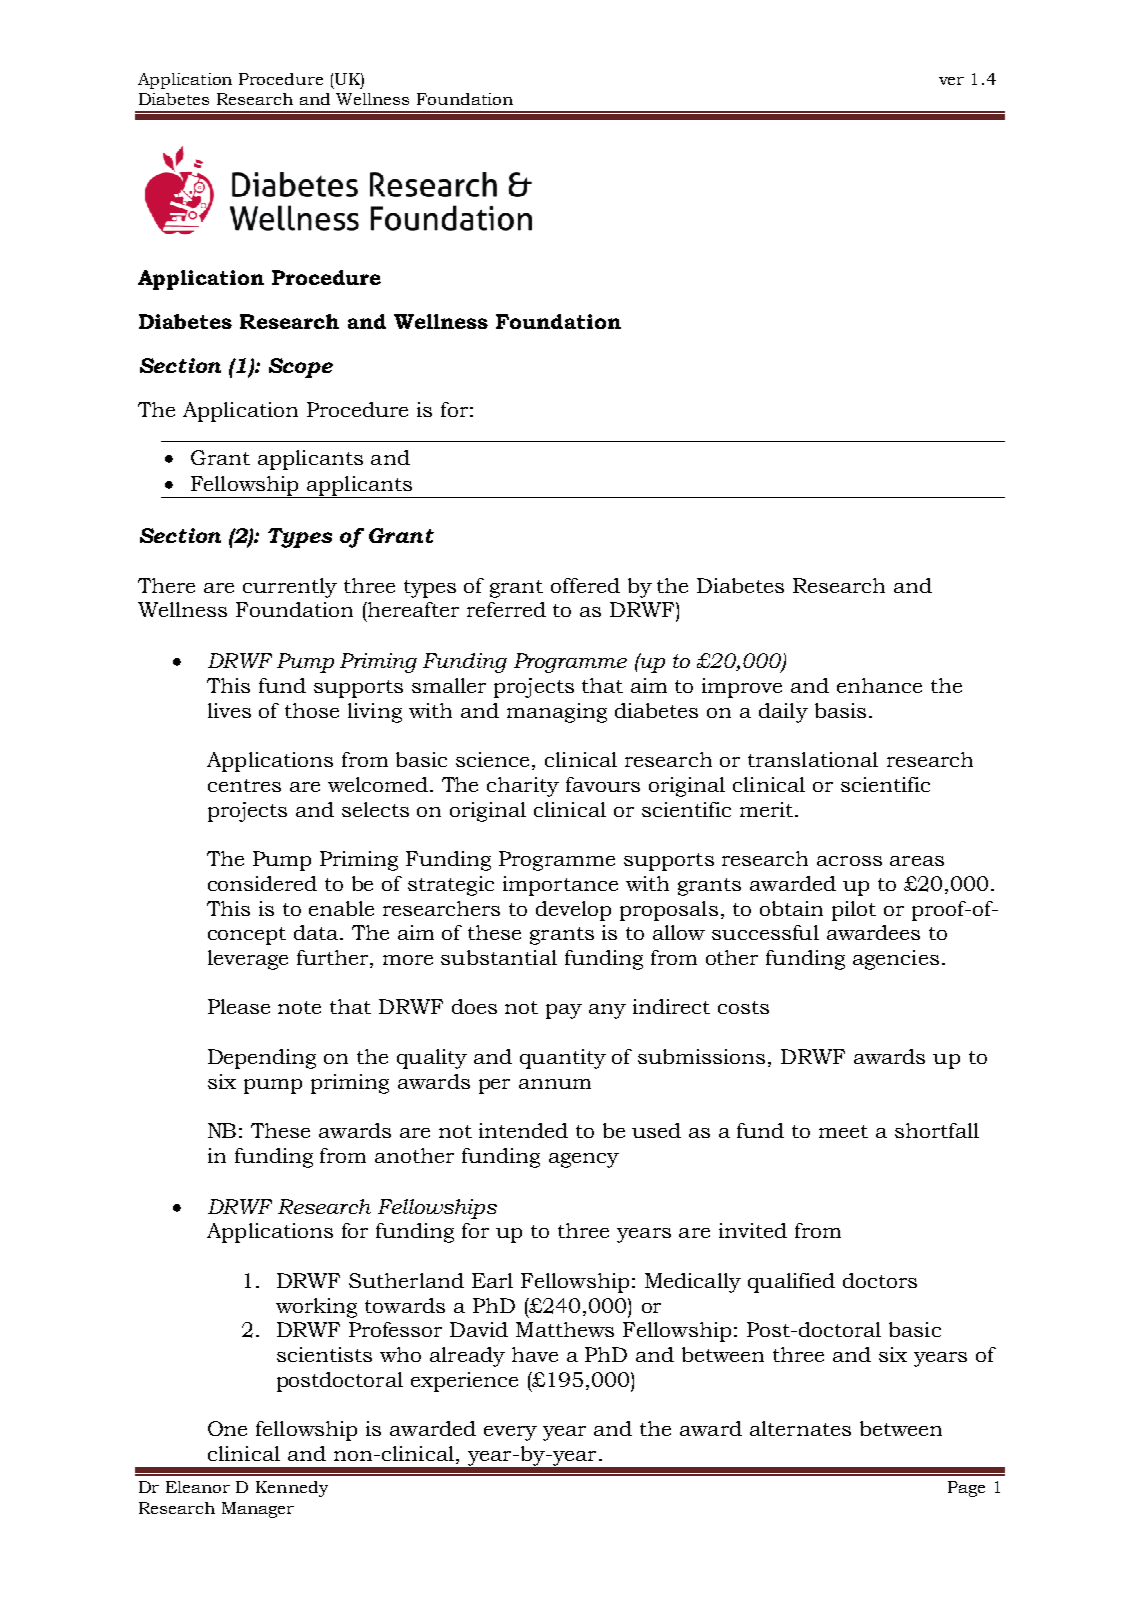  Describe the element at coordinates (585, 585) in the page. I see `offered` at that location.
